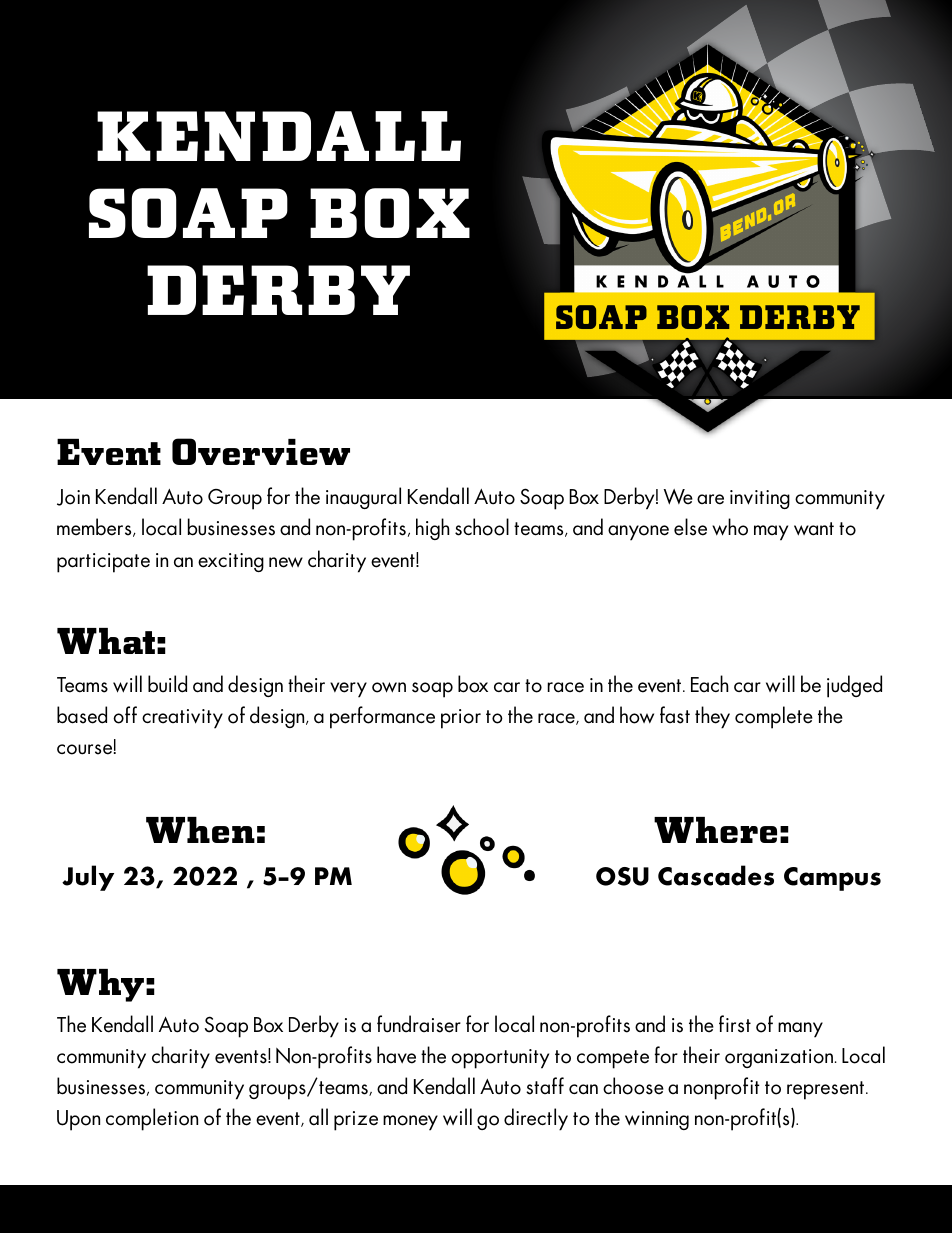 This screenshot has width=952, height=1233. Describe the element at coordinates (461, 719) in the screenshot. I see `prior` at that location.
